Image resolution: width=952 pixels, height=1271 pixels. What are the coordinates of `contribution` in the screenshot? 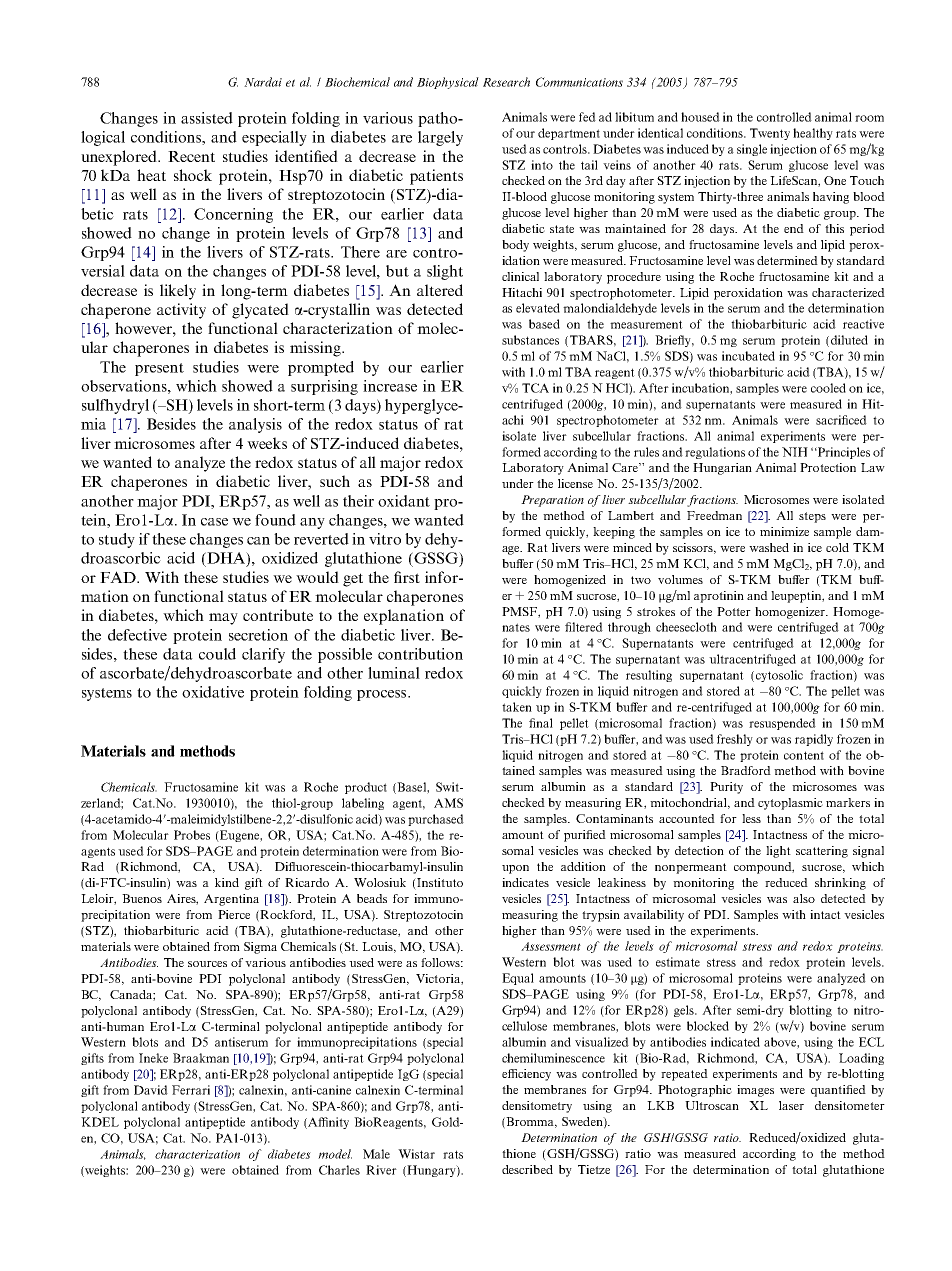 It's located at (420, 654).
